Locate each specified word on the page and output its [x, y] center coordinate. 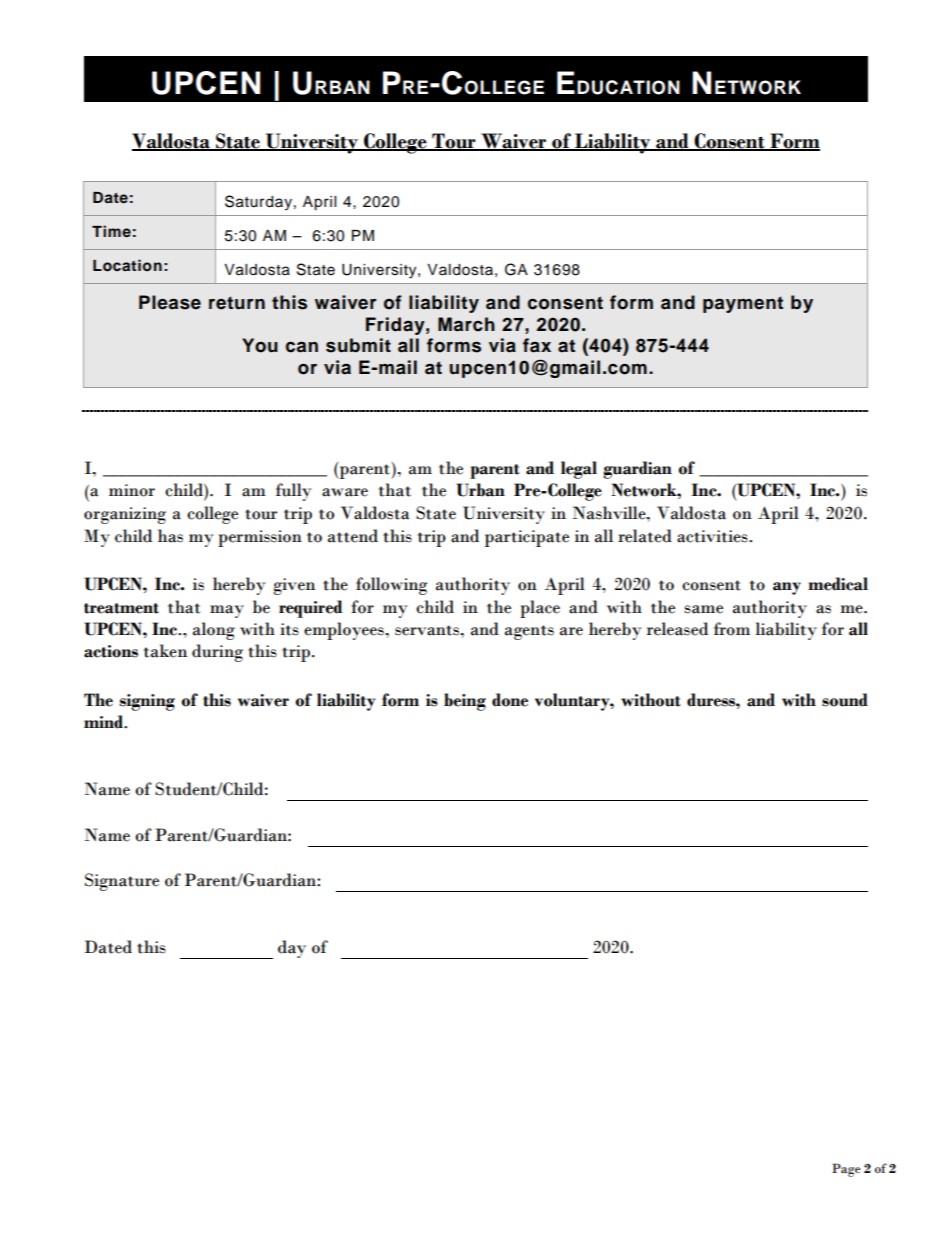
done [510, 700]
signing [147, 702]
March [466, 324]
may [227, 611]
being [465, 702]
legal [579, 470]
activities [713, 536]
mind [104, 722]
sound [845, 700]
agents [529, 632]
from [732, 629]
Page [846, 1170]
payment [743, 304]
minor [132, 490]
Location [127, 265]
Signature [122, 882]
